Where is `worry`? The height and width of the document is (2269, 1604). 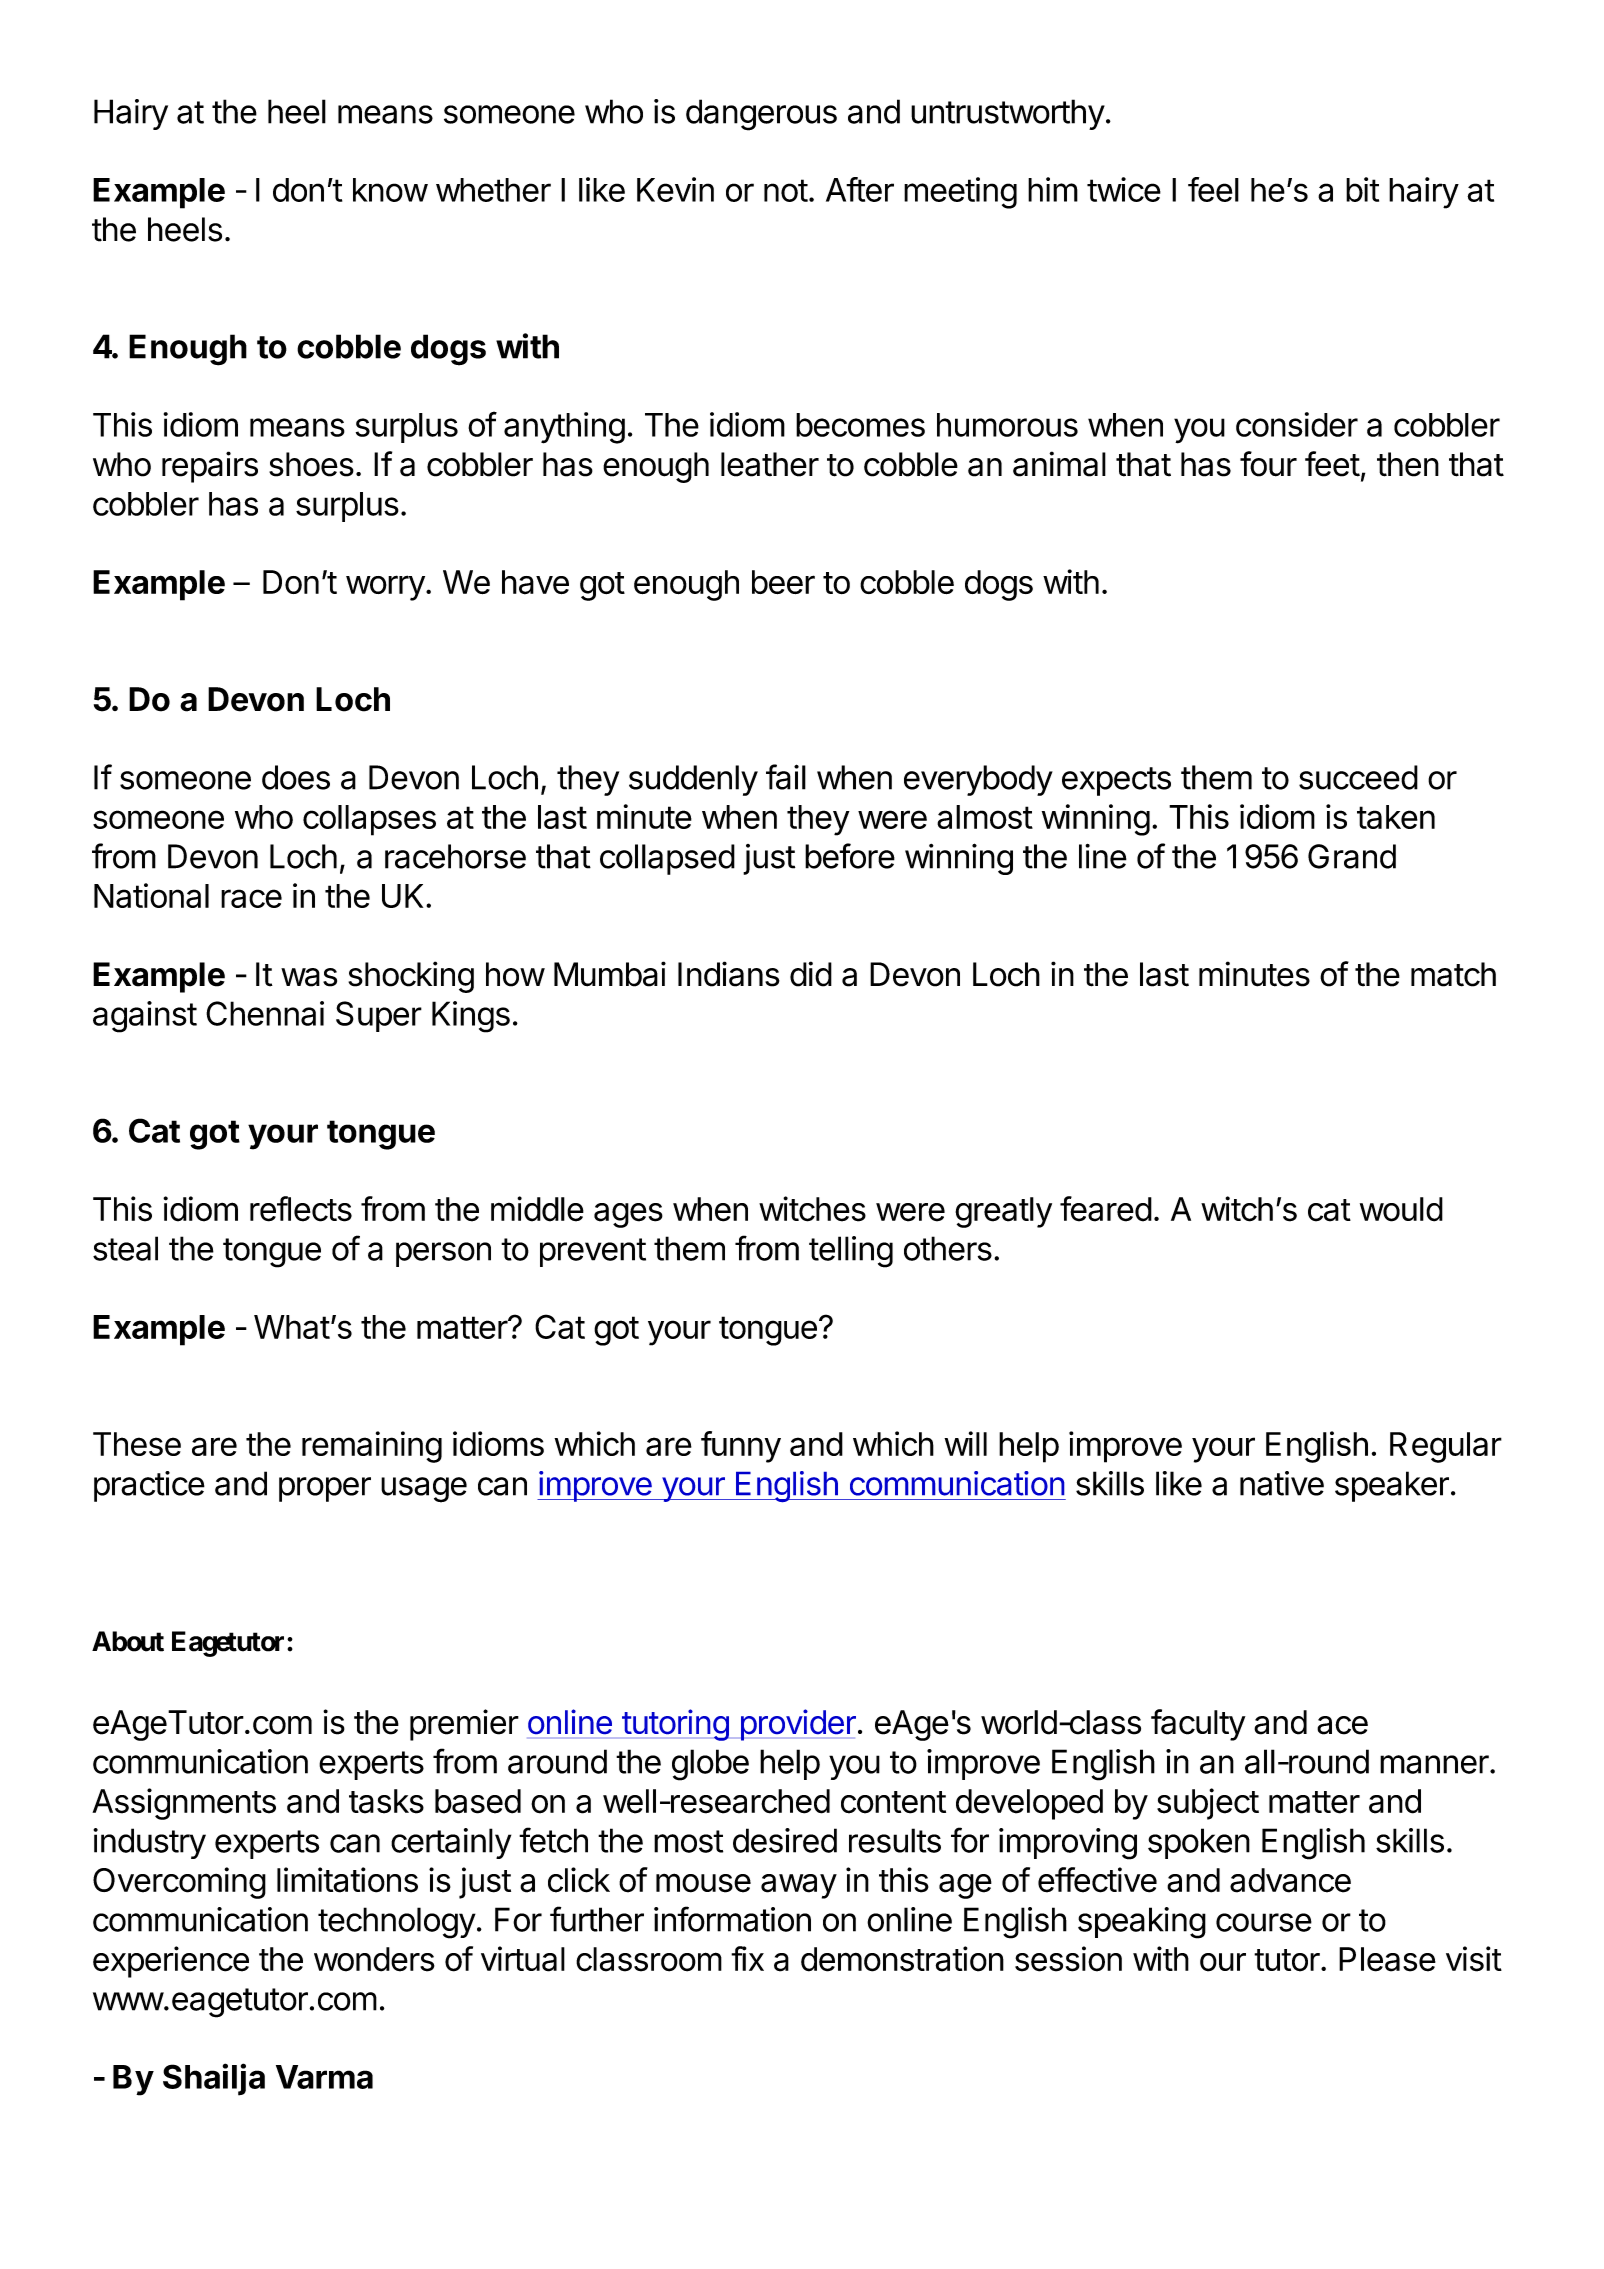
worry is located at coordinates (385, 588).
